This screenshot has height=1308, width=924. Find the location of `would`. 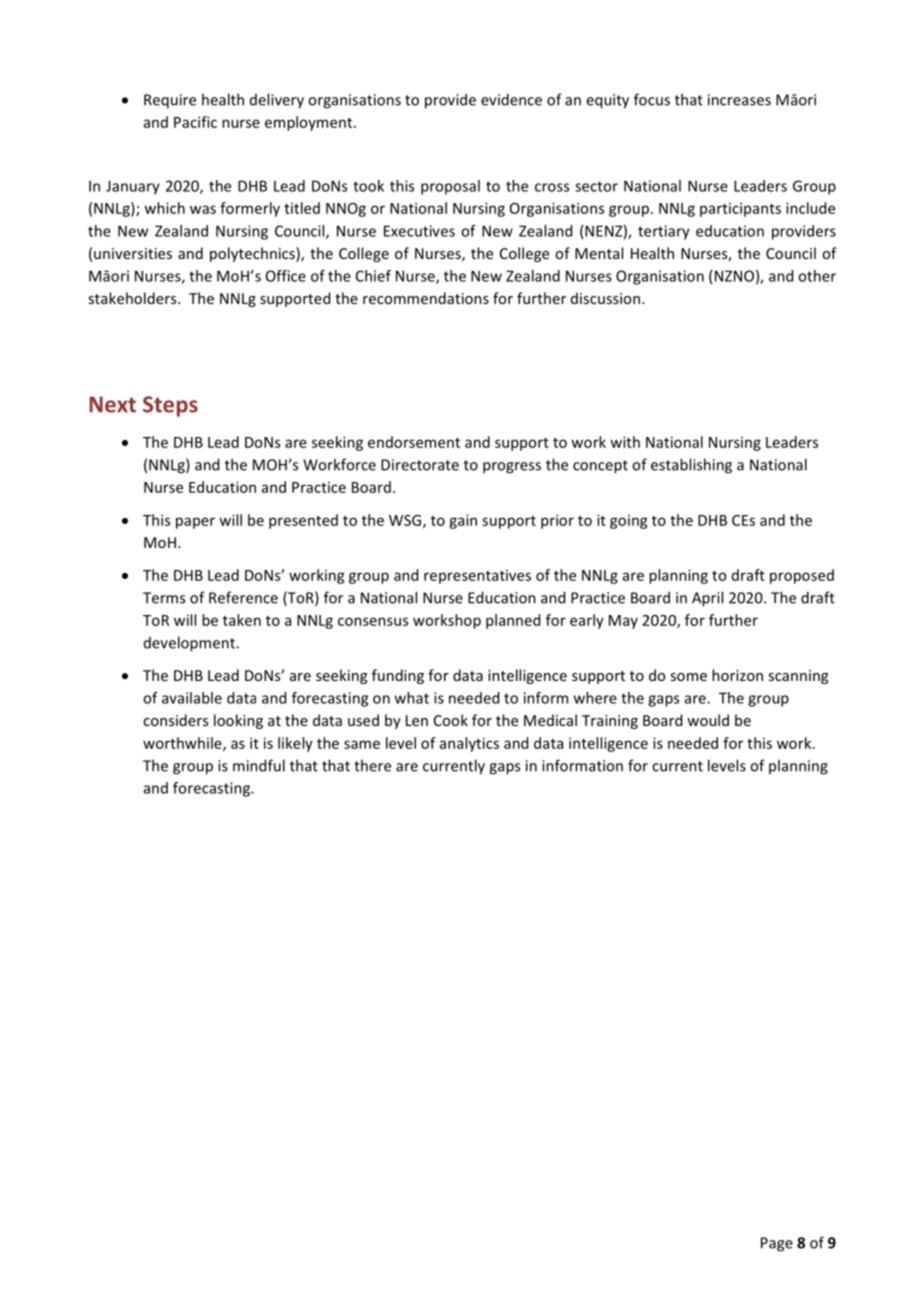

would is located at coordinates (708, 720).
